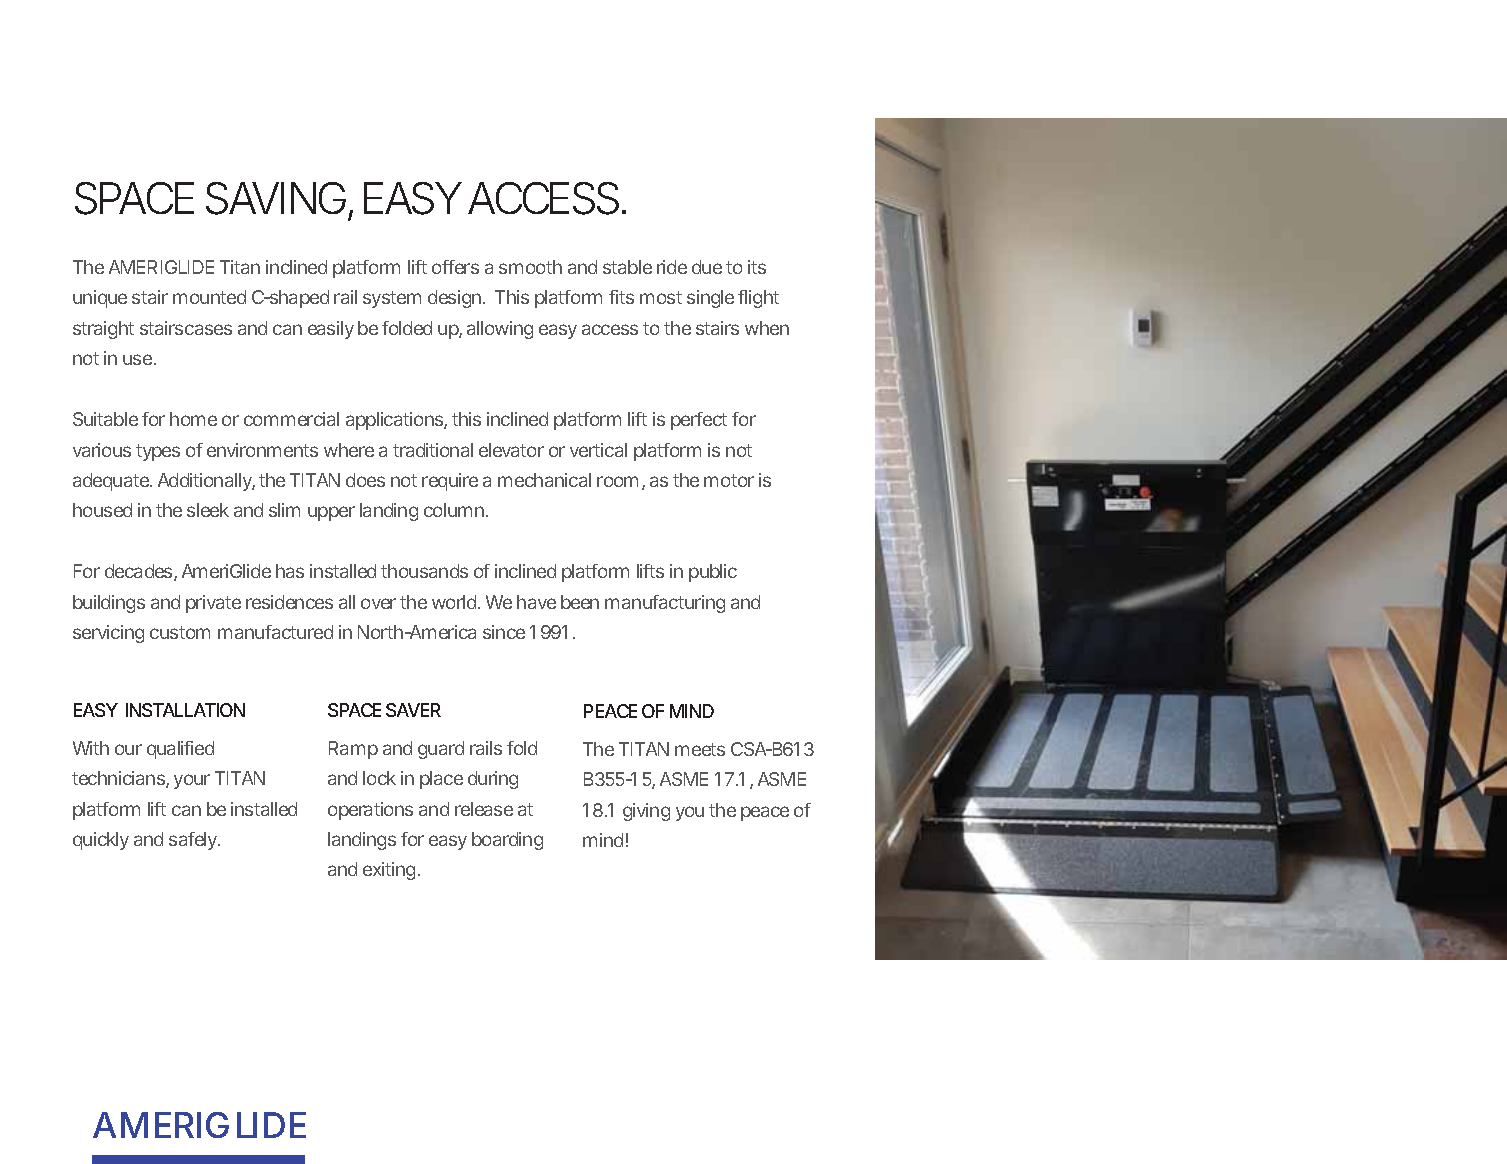 The width and height of the document is (1507, 1164). Describe the element at coordinates (140, 572) in the document. I see `decades` at that location.
